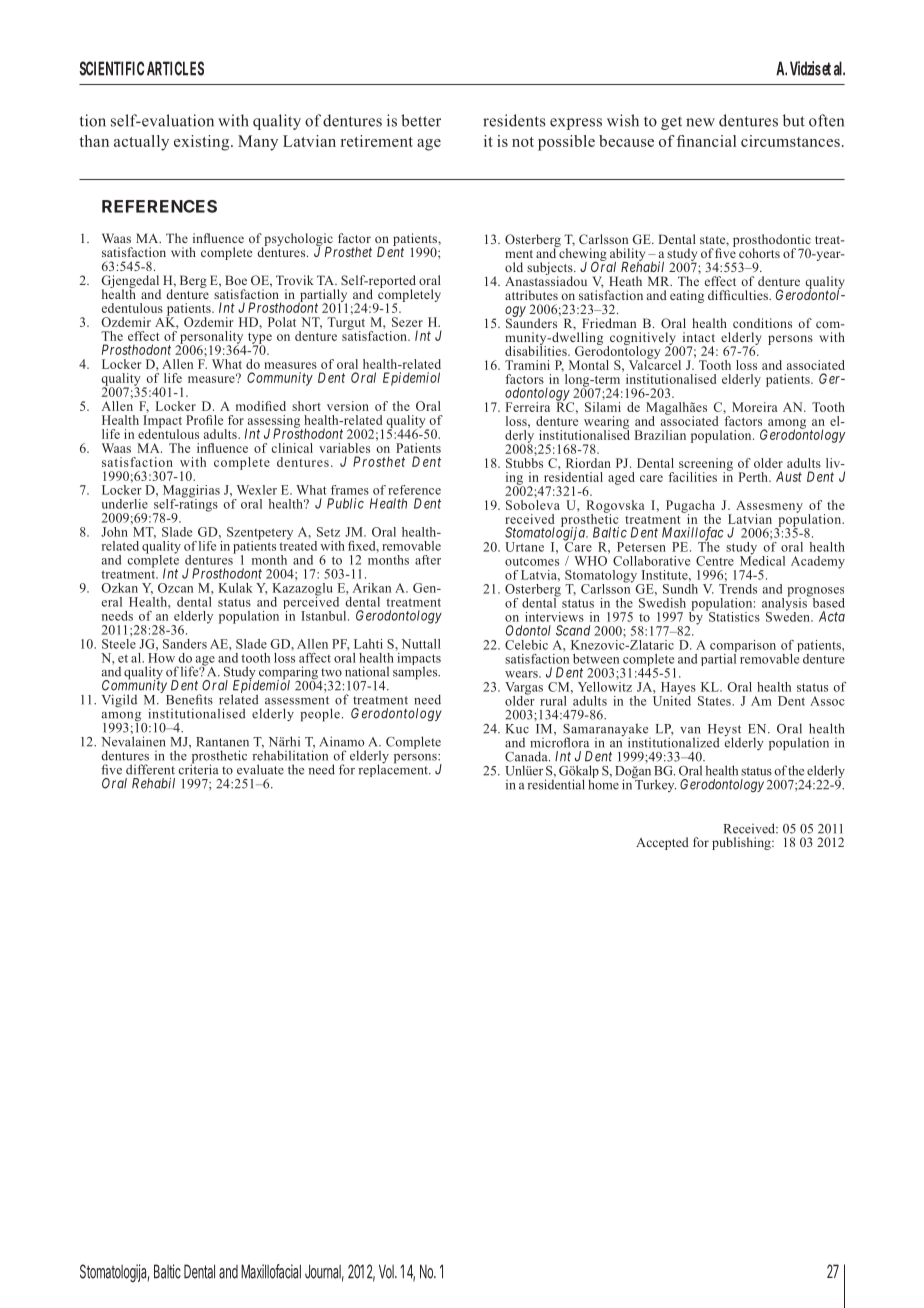  What do you see at coordinates (125, 504) in the screenshot?
I see `underlie` at bounding box center [125, 504].
